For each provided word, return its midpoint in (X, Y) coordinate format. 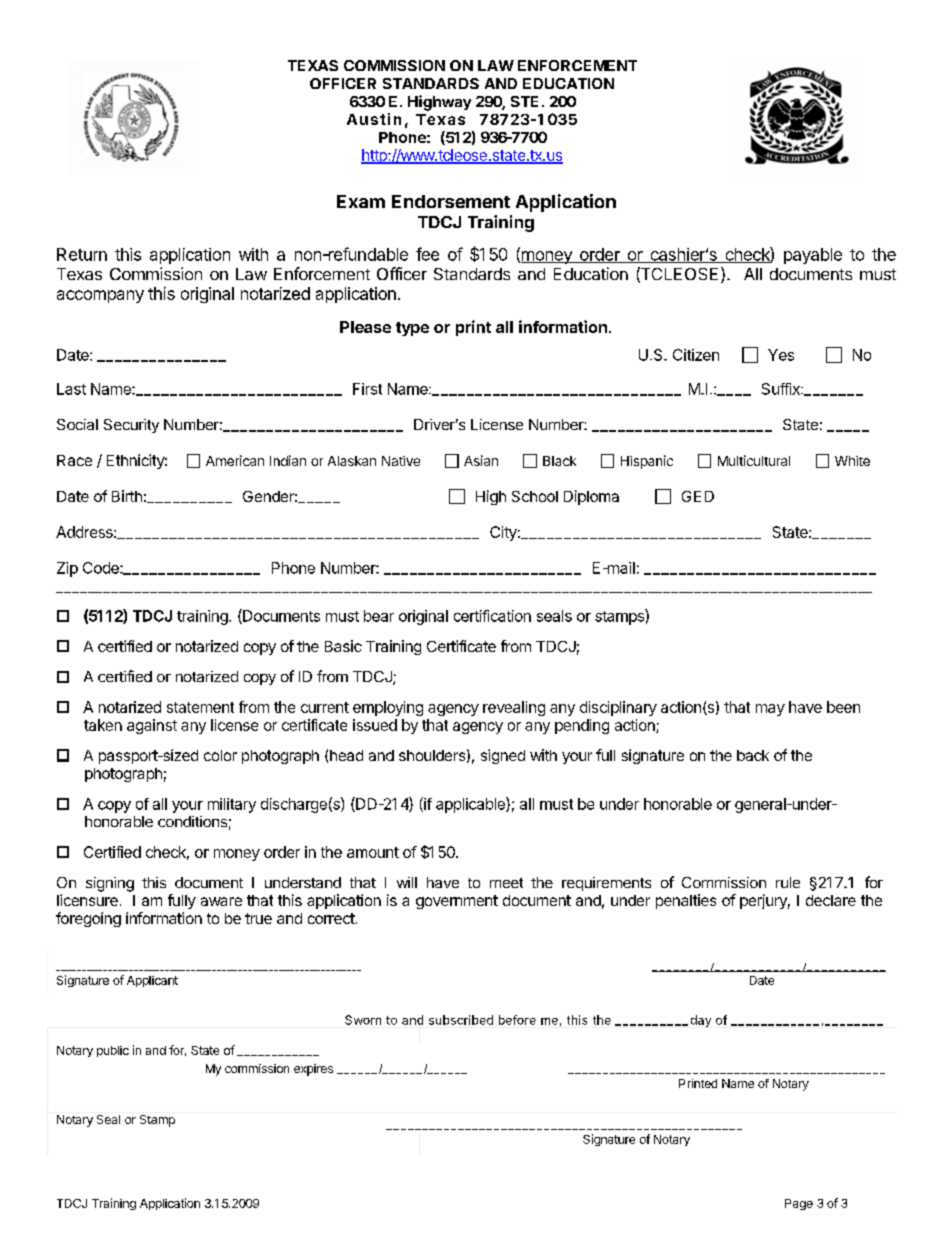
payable (813, 256)
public (113, 1051)
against (152, 726)
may (770, 710)
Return (82, 254)
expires (313, 1070)
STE (524, 101)
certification (492, 616)
